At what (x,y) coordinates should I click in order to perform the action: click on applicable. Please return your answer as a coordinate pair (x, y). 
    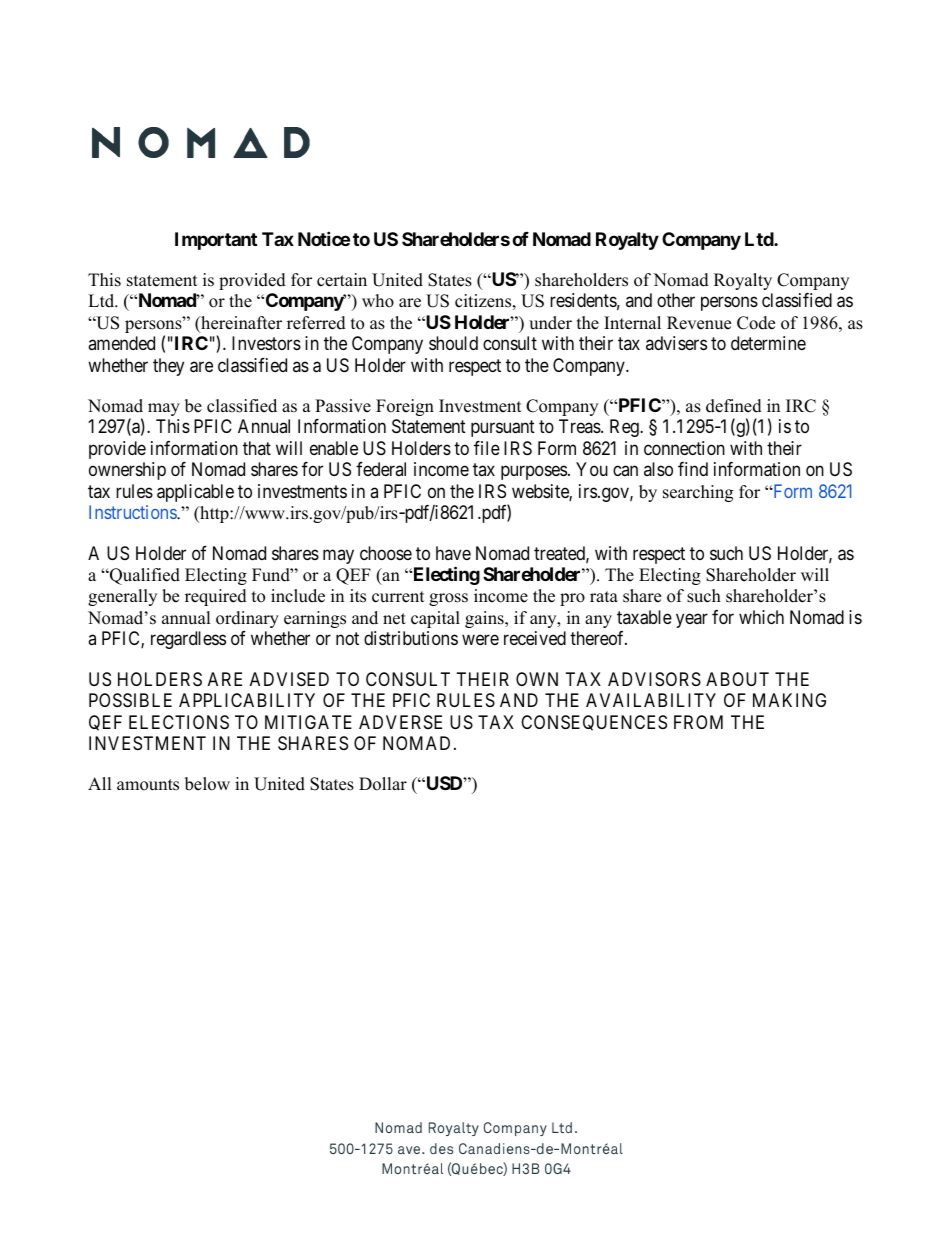
    Looking at the image, I should click on (195, 493).
